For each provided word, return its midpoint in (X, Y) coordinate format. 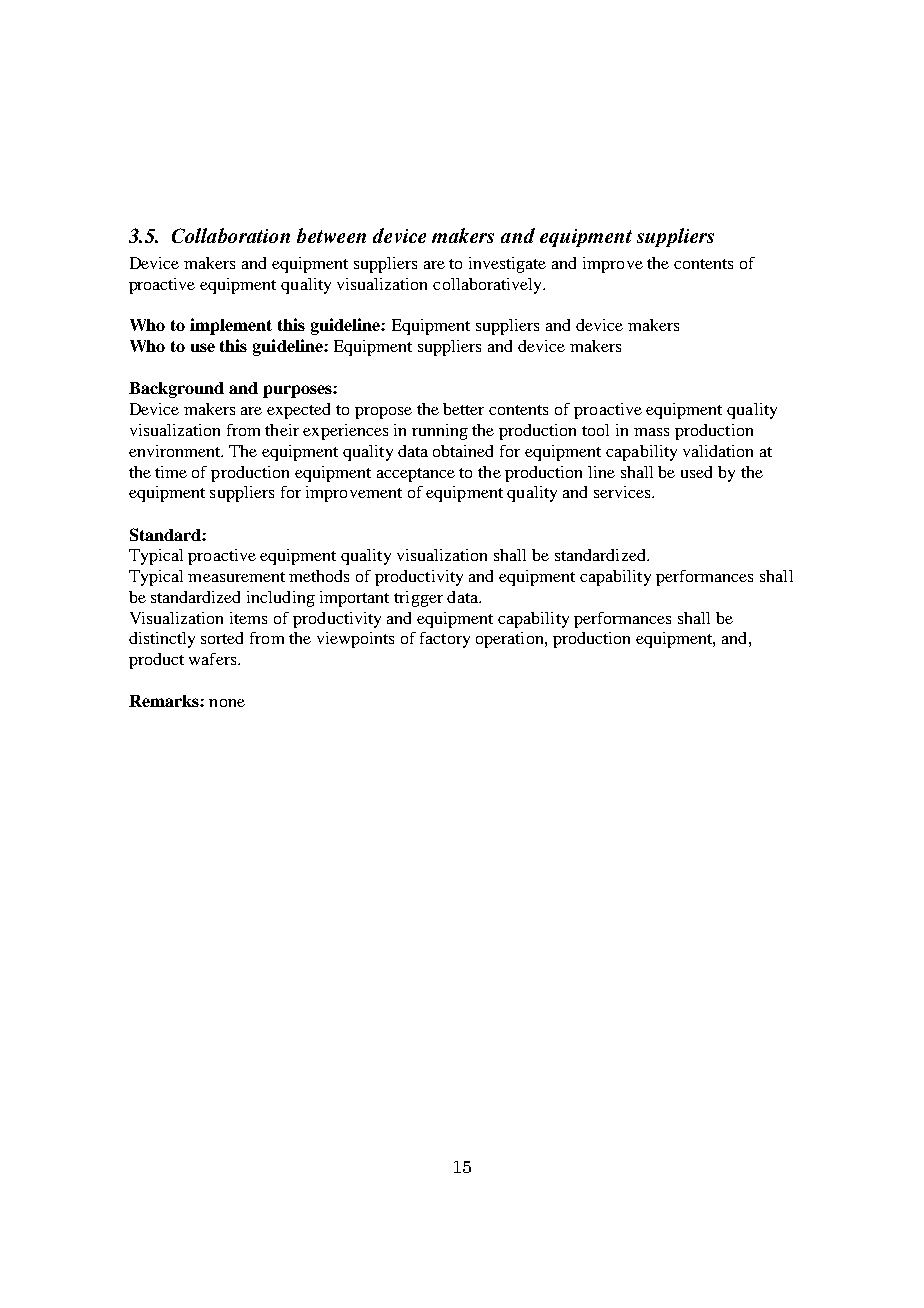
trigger (418, 599)
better (463, 409)
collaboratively (489, 286)
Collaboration (231, 235)
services (623, 492)
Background (176, 390)
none (227, 703)
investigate (507, 265)
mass (651, 432)
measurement (236, 577)
